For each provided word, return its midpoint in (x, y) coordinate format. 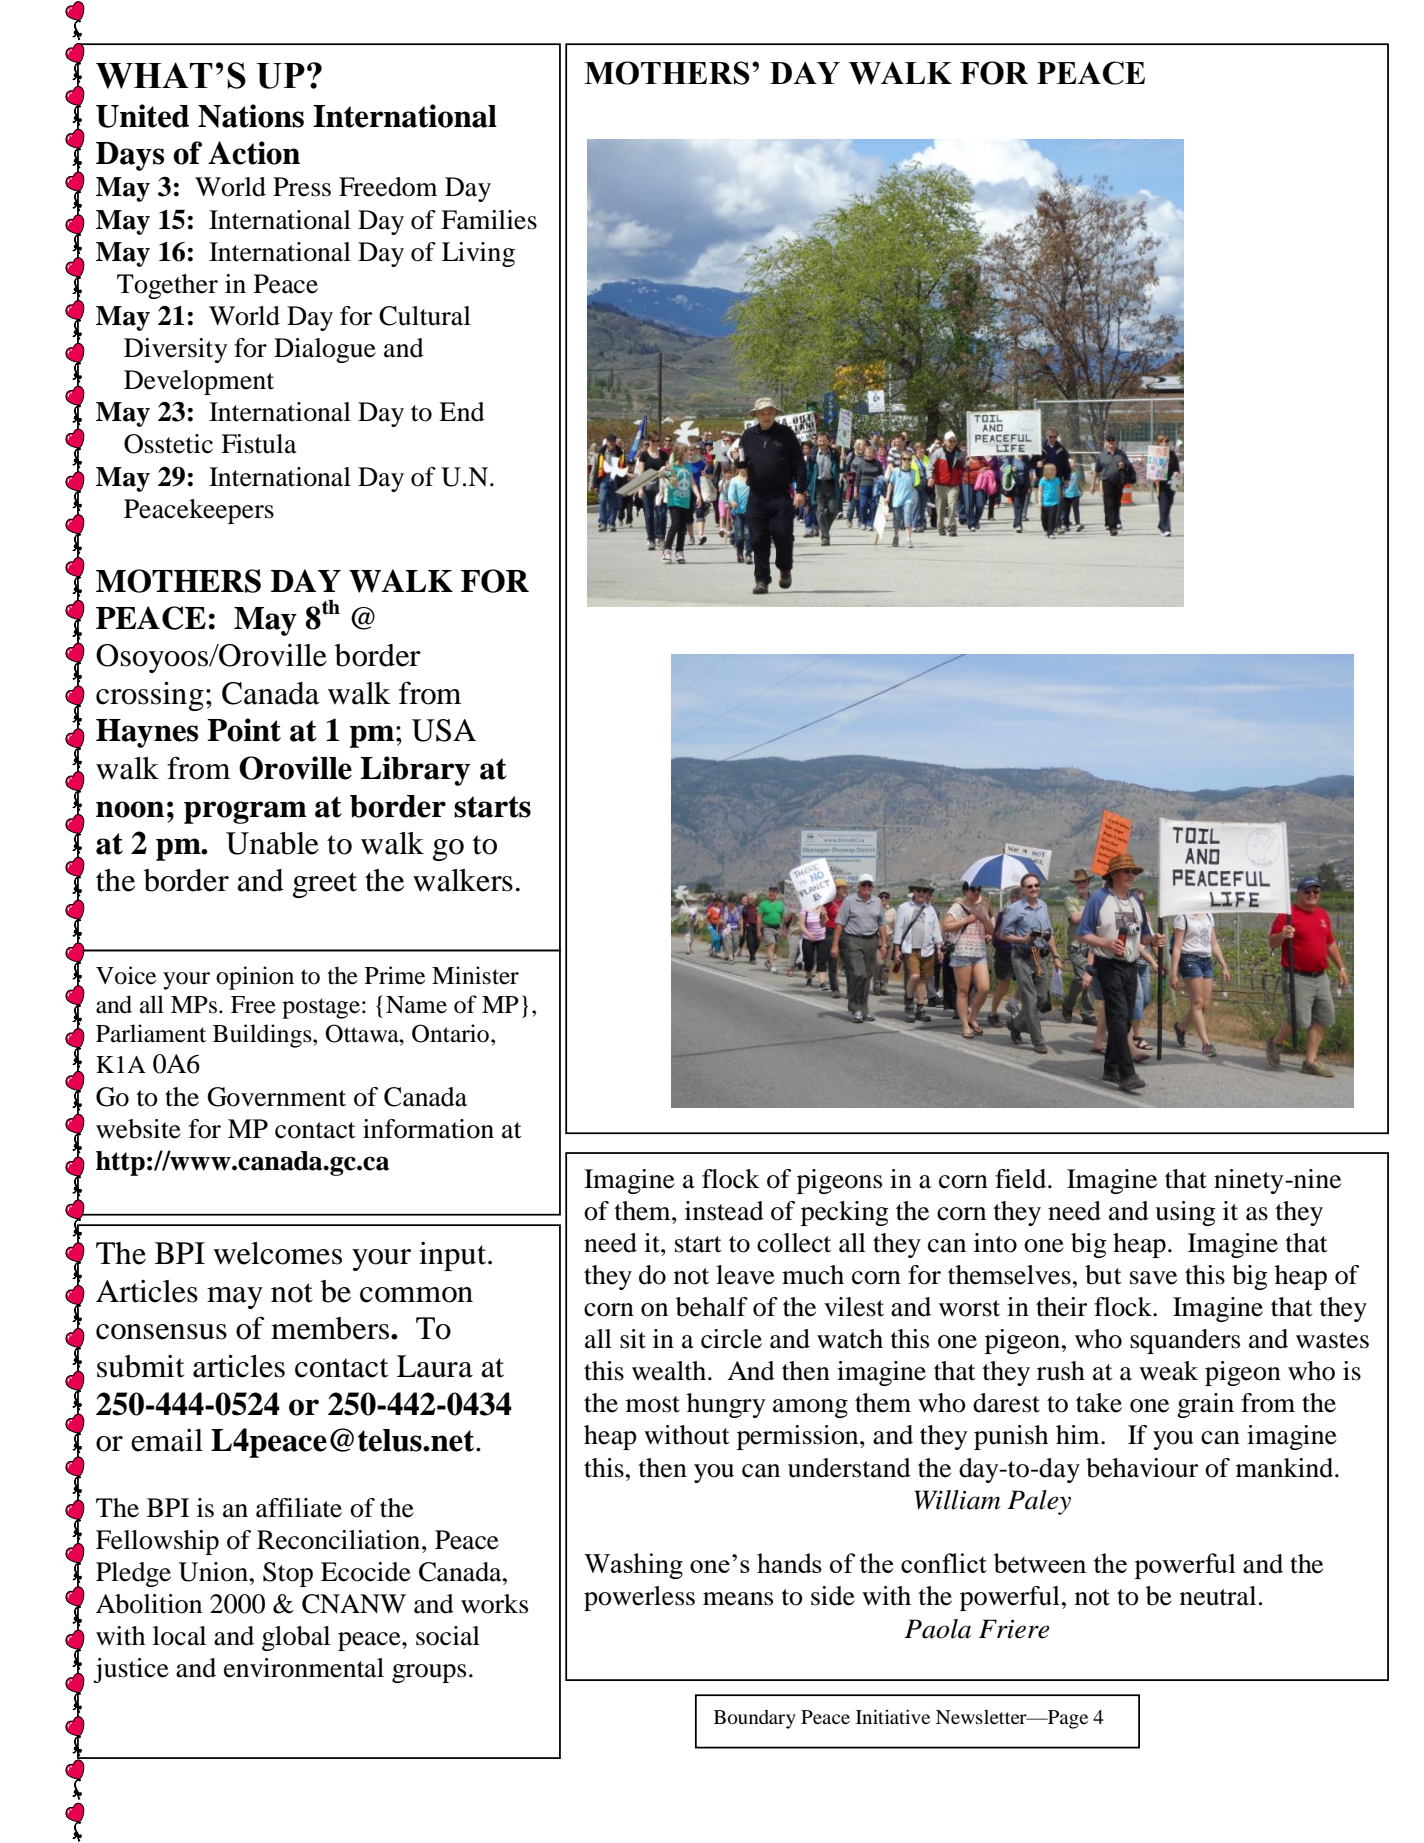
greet (325, 885)
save (1153, 1278)
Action (254, 153)
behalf (712, 1307)
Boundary (755, 1719)
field (1022, 1179)
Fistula (259, 444)
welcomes (277, 1253)
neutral (1218, 1596)
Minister (475, 975)
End (462, 412)
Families (489, 220)
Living (478, 254)
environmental (304, 1668)
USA (444, 730)
